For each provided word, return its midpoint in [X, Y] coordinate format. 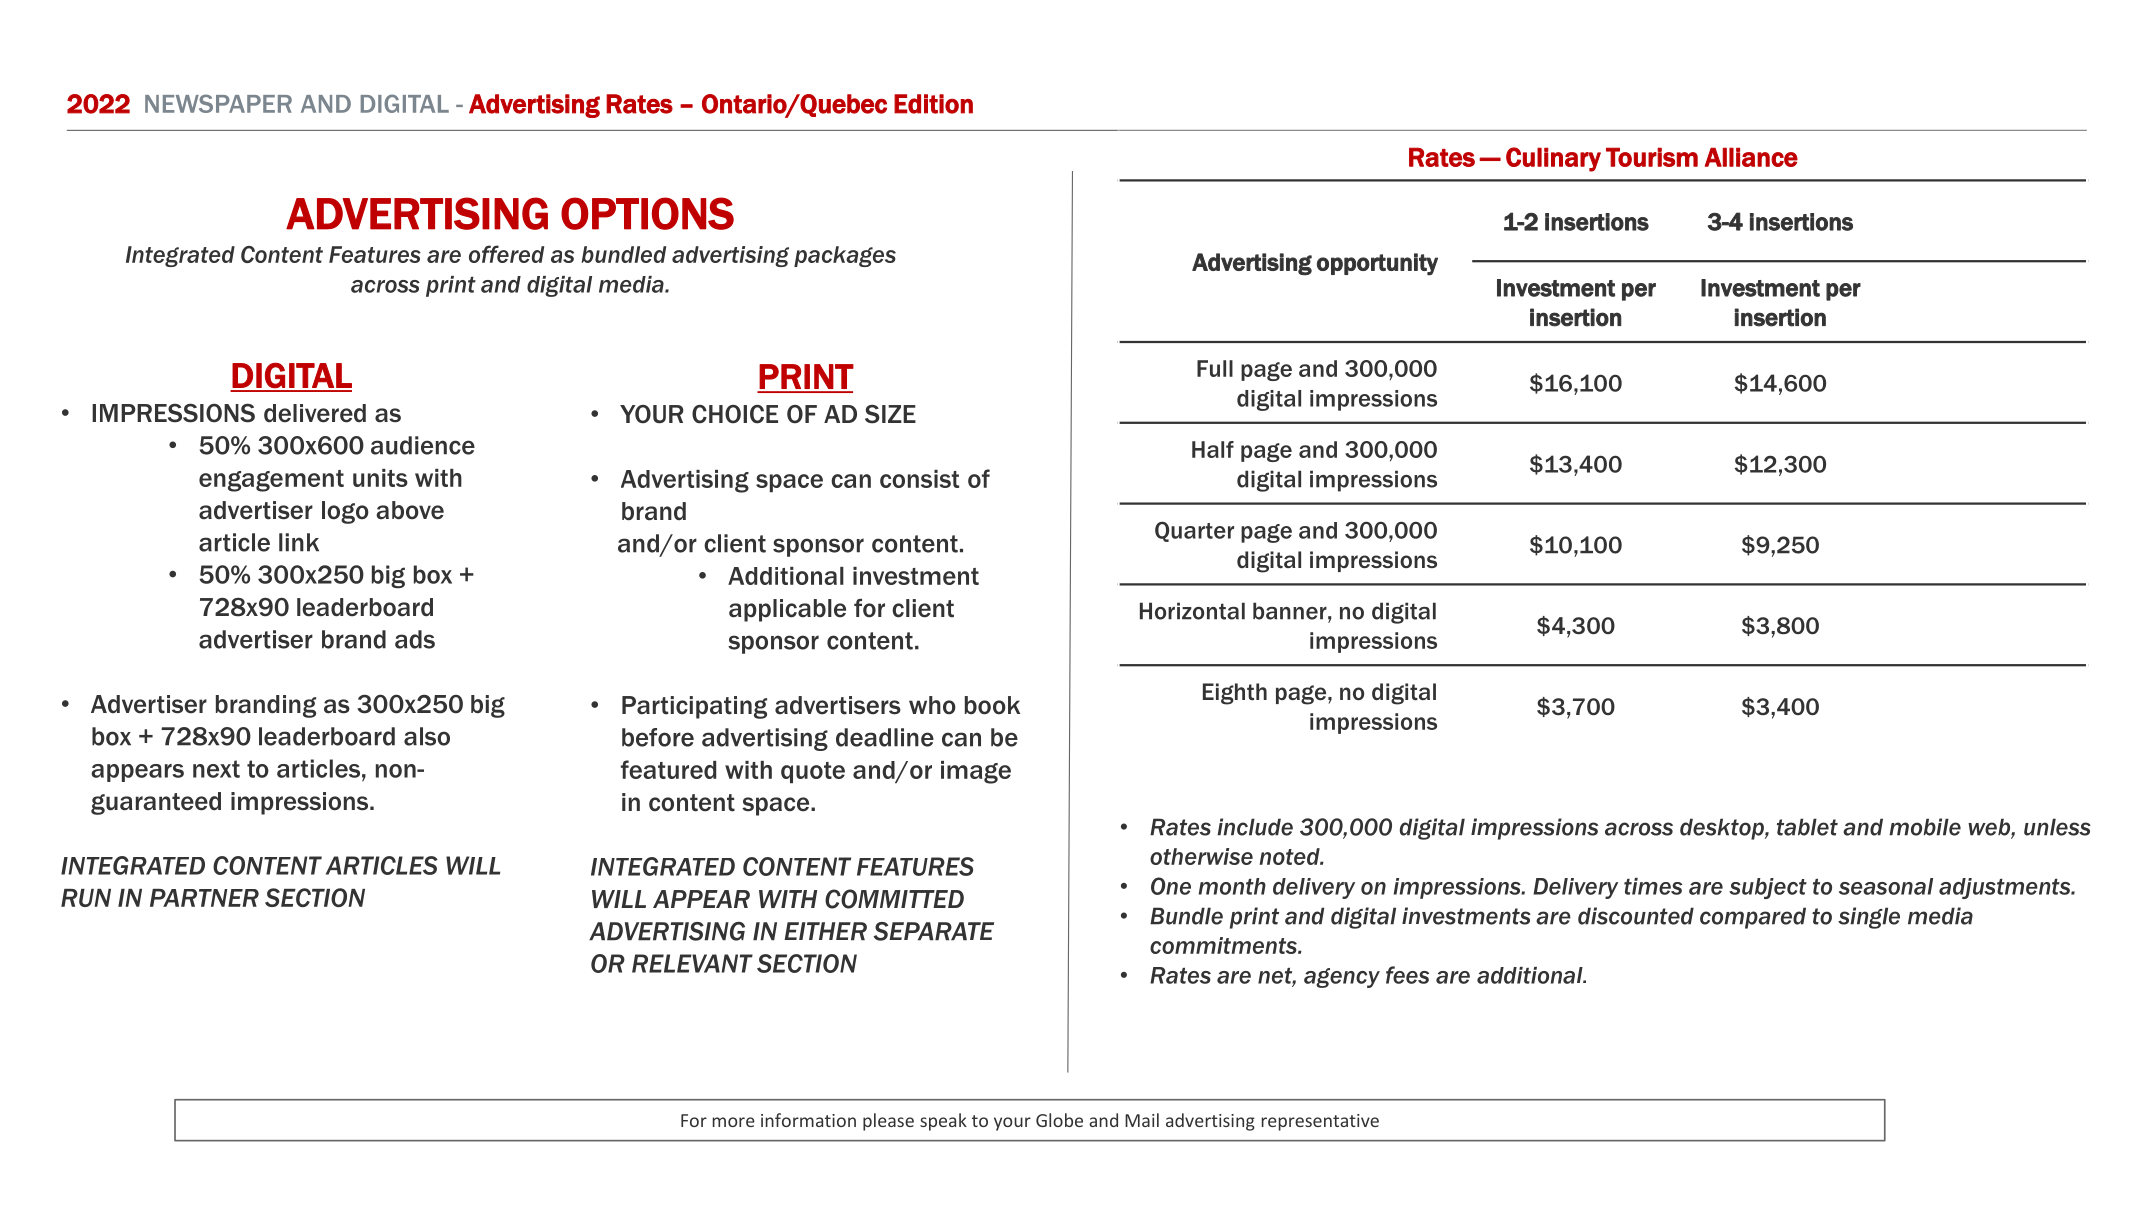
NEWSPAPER [218, 103]
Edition [933, 104]
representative [1320, 1122]
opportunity [1377, 264]
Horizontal [1192, 611]
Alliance [1751, 157]
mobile [1925, 827]
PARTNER [204, 898]
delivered [315, 413]
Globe [1059, 1120]
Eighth [1235, 694]
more [734, 1122]
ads [415, 639]
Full [1215, 368]
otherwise [1201, 856]
